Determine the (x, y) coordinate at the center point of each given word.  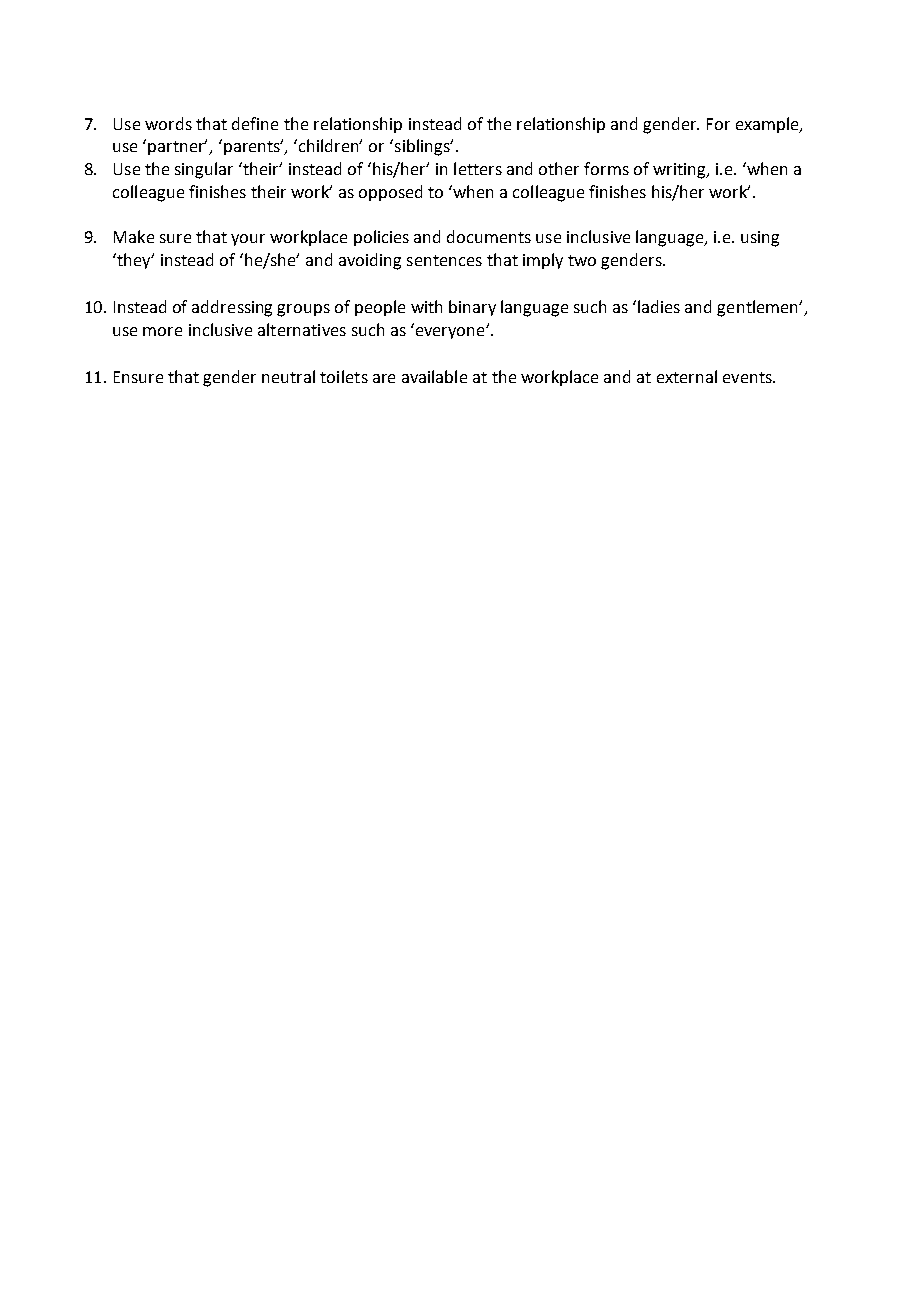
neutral (288, 376)
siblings (423, 147)
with (426, 306)
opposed (390, 193)
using (760, 239)
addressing (232, 308)
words (168, 123)
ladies (659, 306)
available (434, 376)
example (768, 125)
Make (134, 236)
